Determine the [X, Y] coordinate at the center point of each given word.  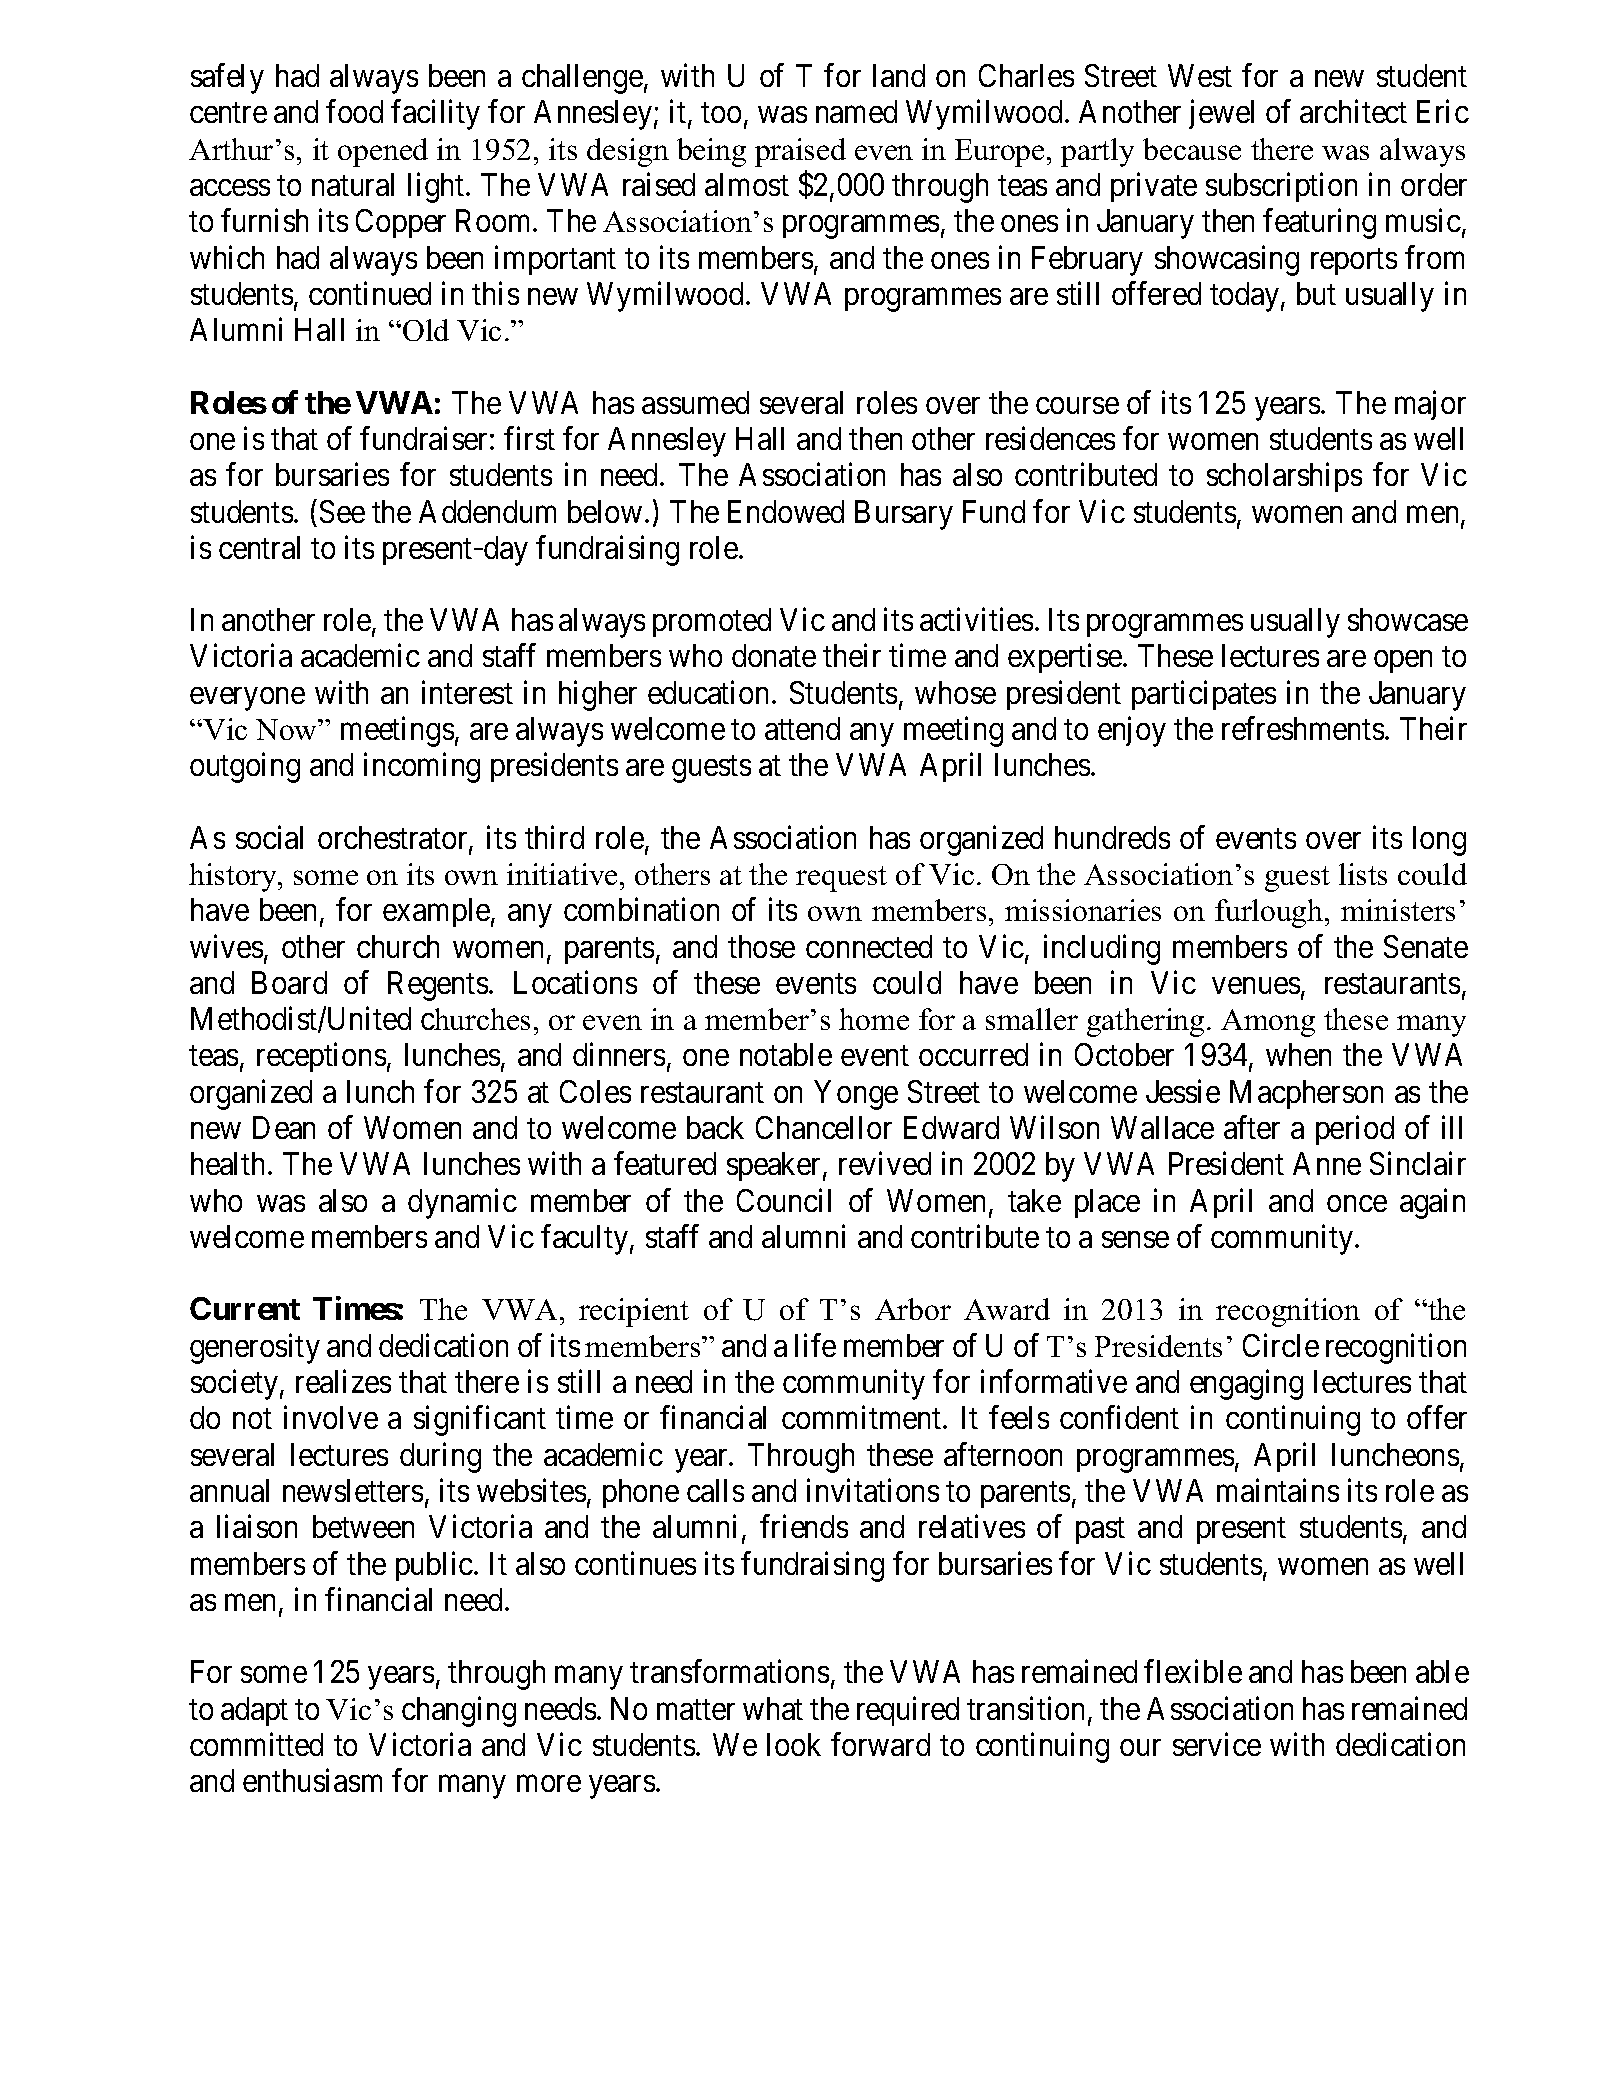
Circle [1281, 1345]
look [794, 1744]
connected [869, 946]
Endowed [786, 511]
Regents [438, 986]
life [815, 1345]
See [342, 511]
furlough [1269, 913]
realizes [343, 1381]
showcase [1408, 619]
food [354, 111]
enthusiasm [312, 1780]
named [856, 111]
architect [1353, 111]
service [1217, 1744]
